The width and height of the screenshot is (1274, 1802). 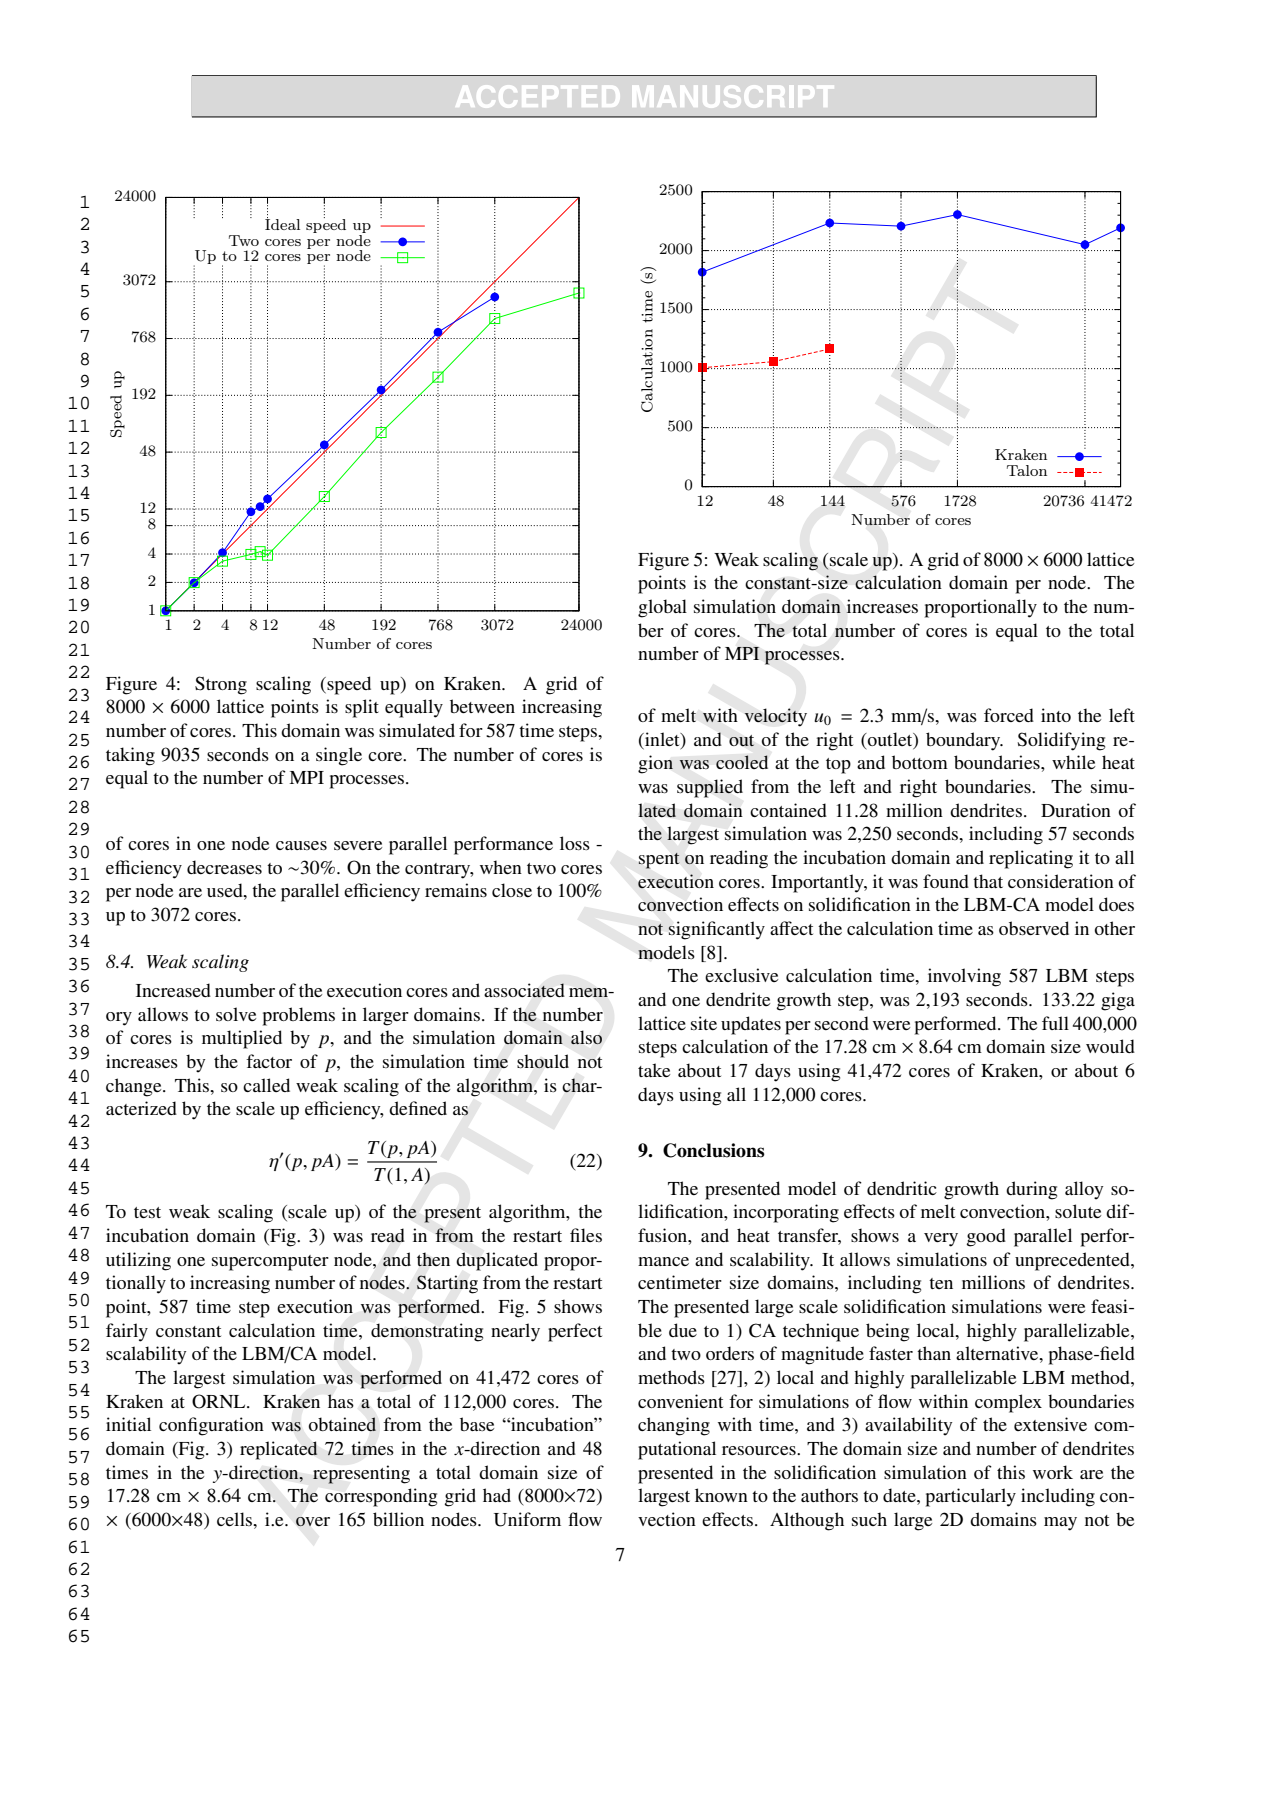 I want to click on boundary, so click(x=964, y=741).
